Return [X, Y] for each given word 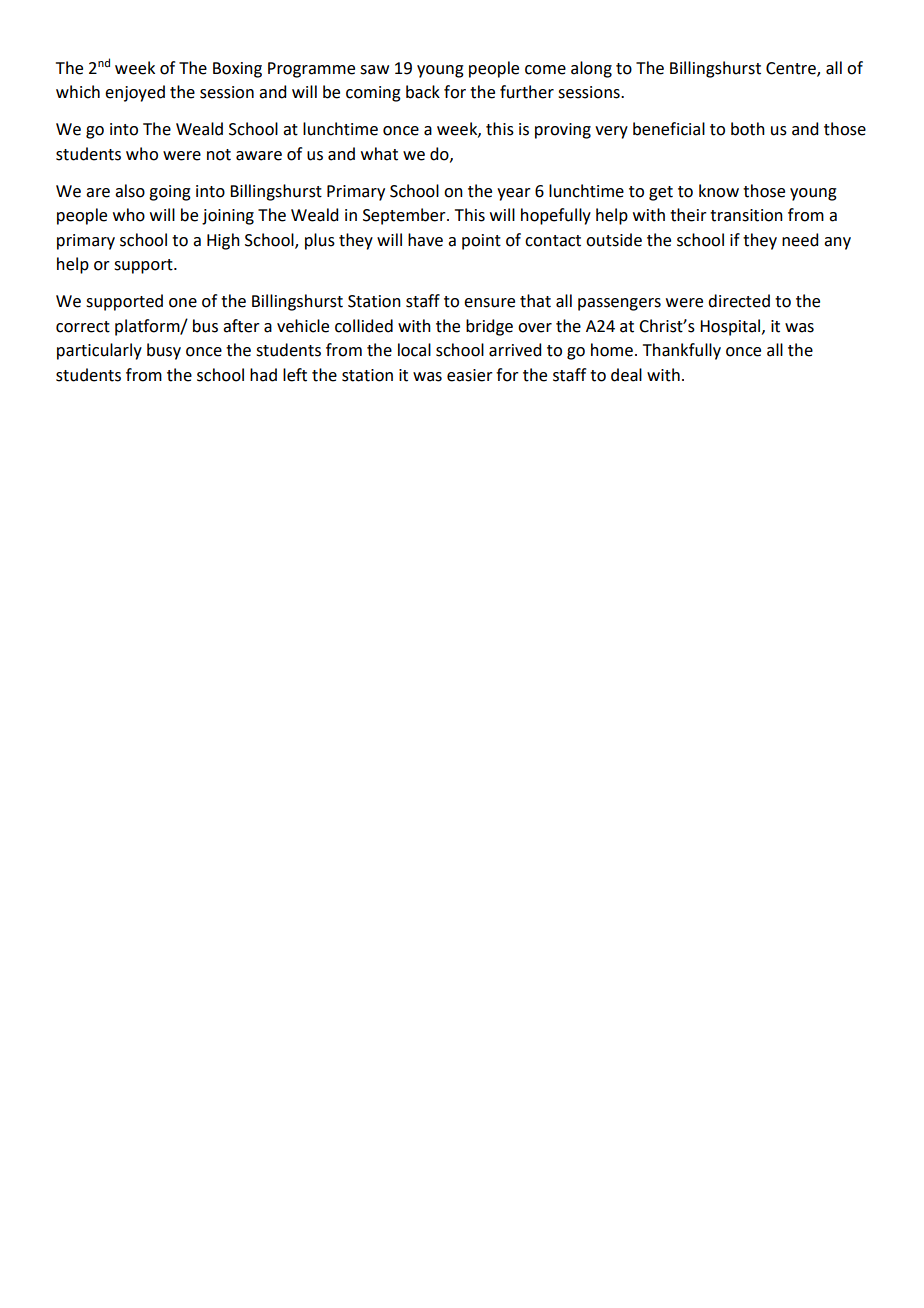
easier [470, 375]
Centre [792, 69]
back [423, 92]
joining [228, 217]
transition [746, 215]
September [405, 216]
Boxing [237, 70]
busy [164, 351]
